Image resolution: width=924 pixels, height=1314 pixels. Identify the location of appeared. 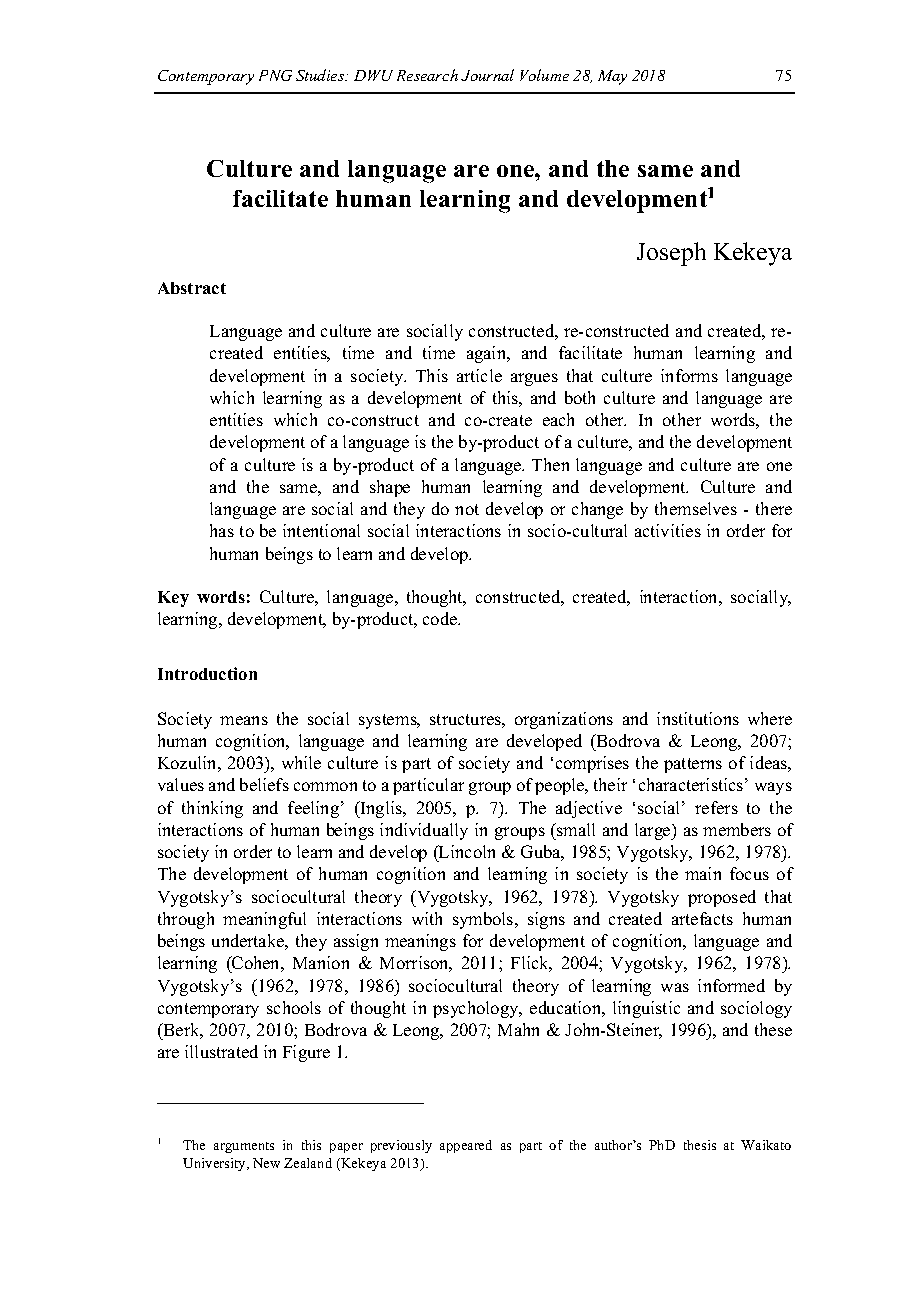
(466, 1146).
